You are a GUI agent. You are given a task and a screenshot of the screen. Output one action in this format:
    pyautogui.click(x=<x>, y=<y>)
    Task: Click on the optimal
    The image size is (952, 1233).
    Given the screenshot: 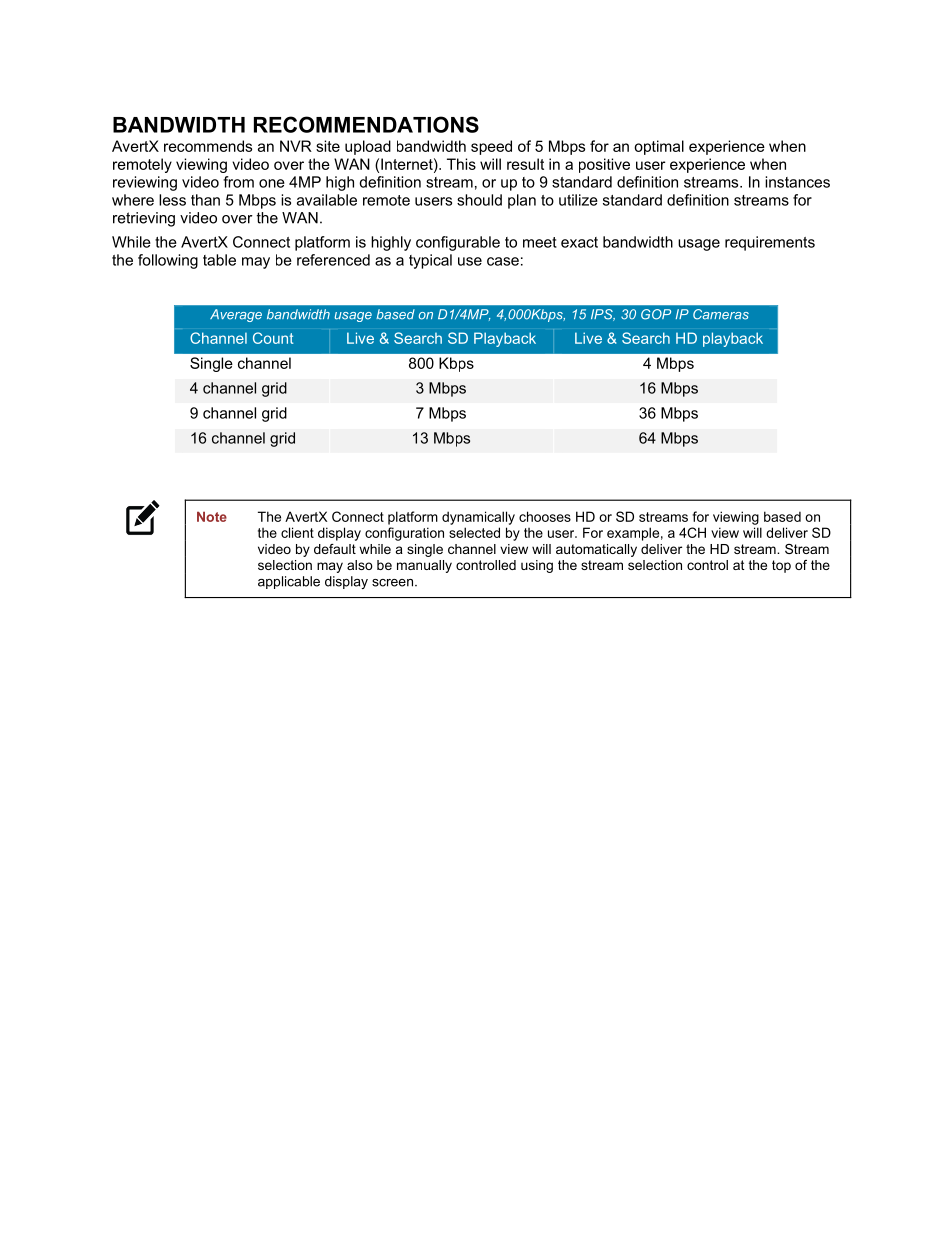 What is the action you would take?
    pyautogui.click(x=659, y=147)
